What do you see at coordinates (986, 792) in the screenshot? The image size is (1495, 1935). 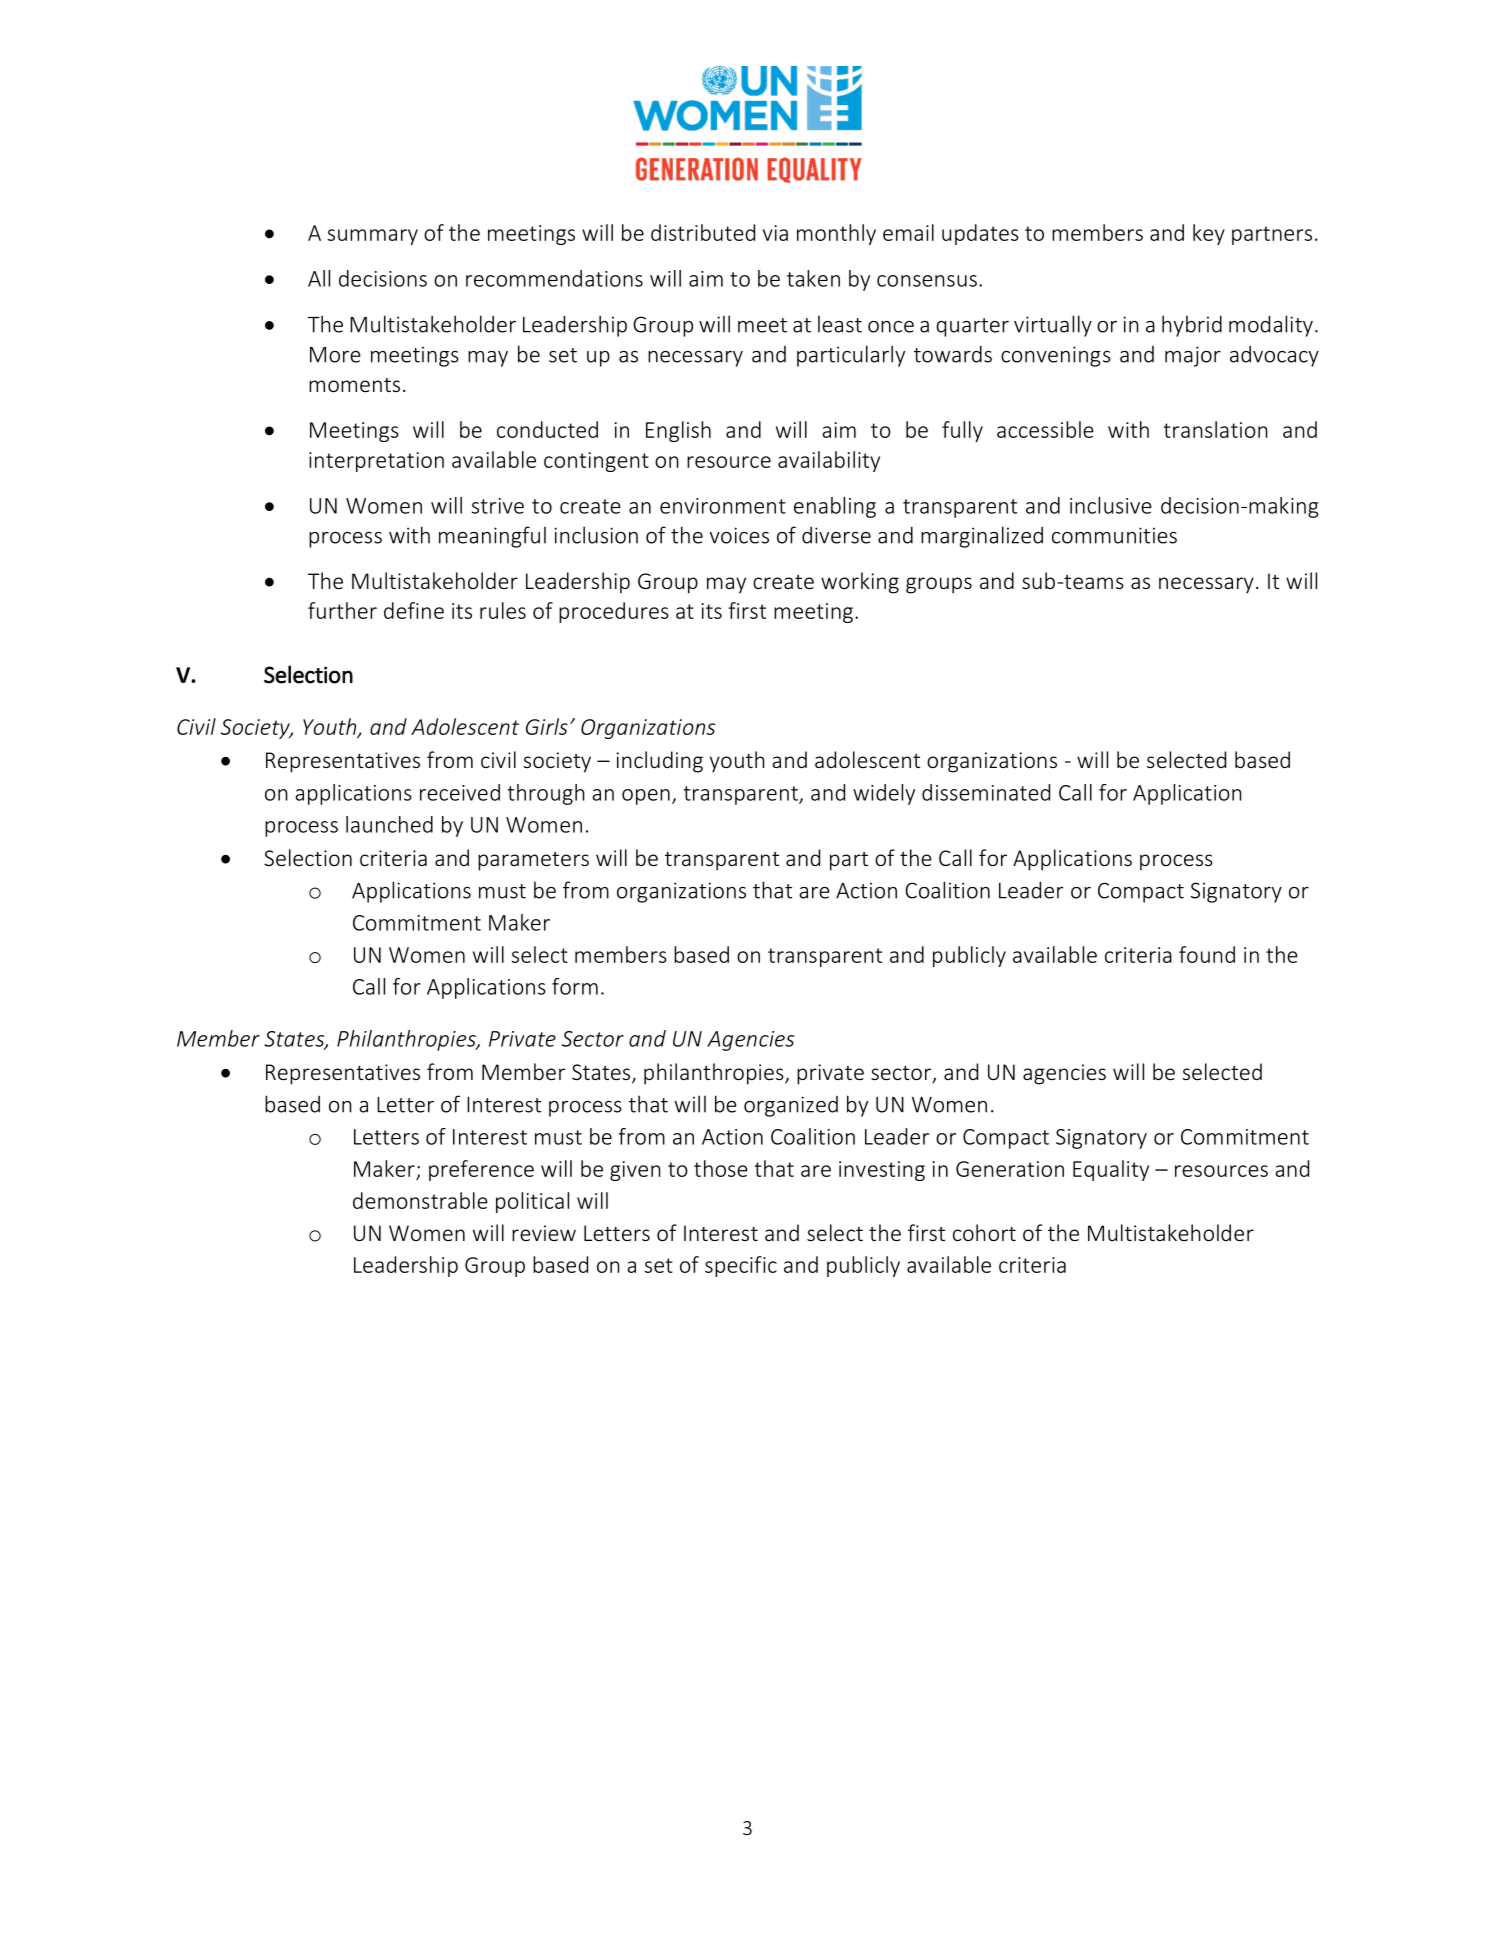 I see `disseminated` at bounding box center [986, 792].
